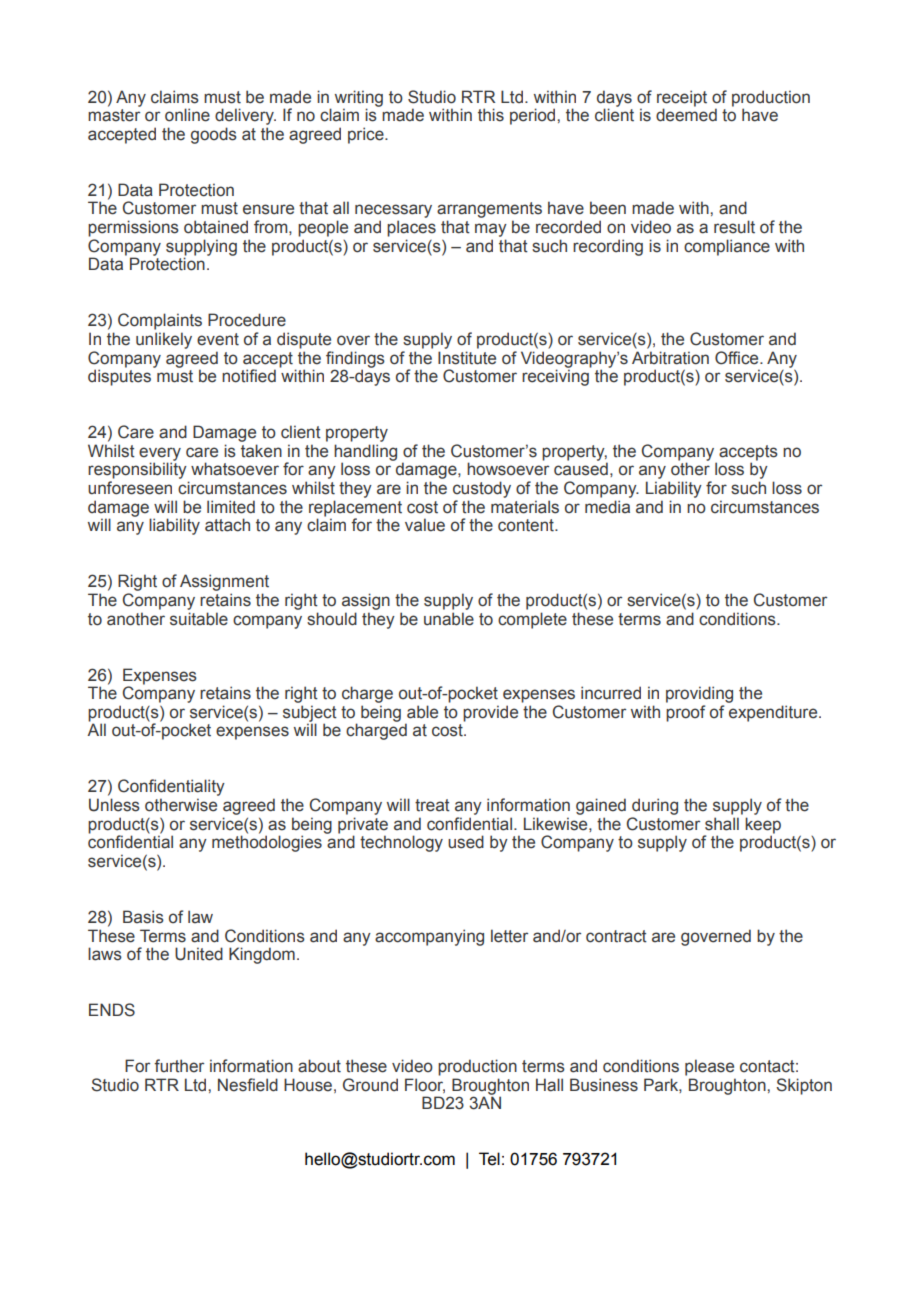 The image size is (924, 1308). What do you see at coordinates (179, 1066) in the image?
I see `further` at bounding box center [179, 1066].
